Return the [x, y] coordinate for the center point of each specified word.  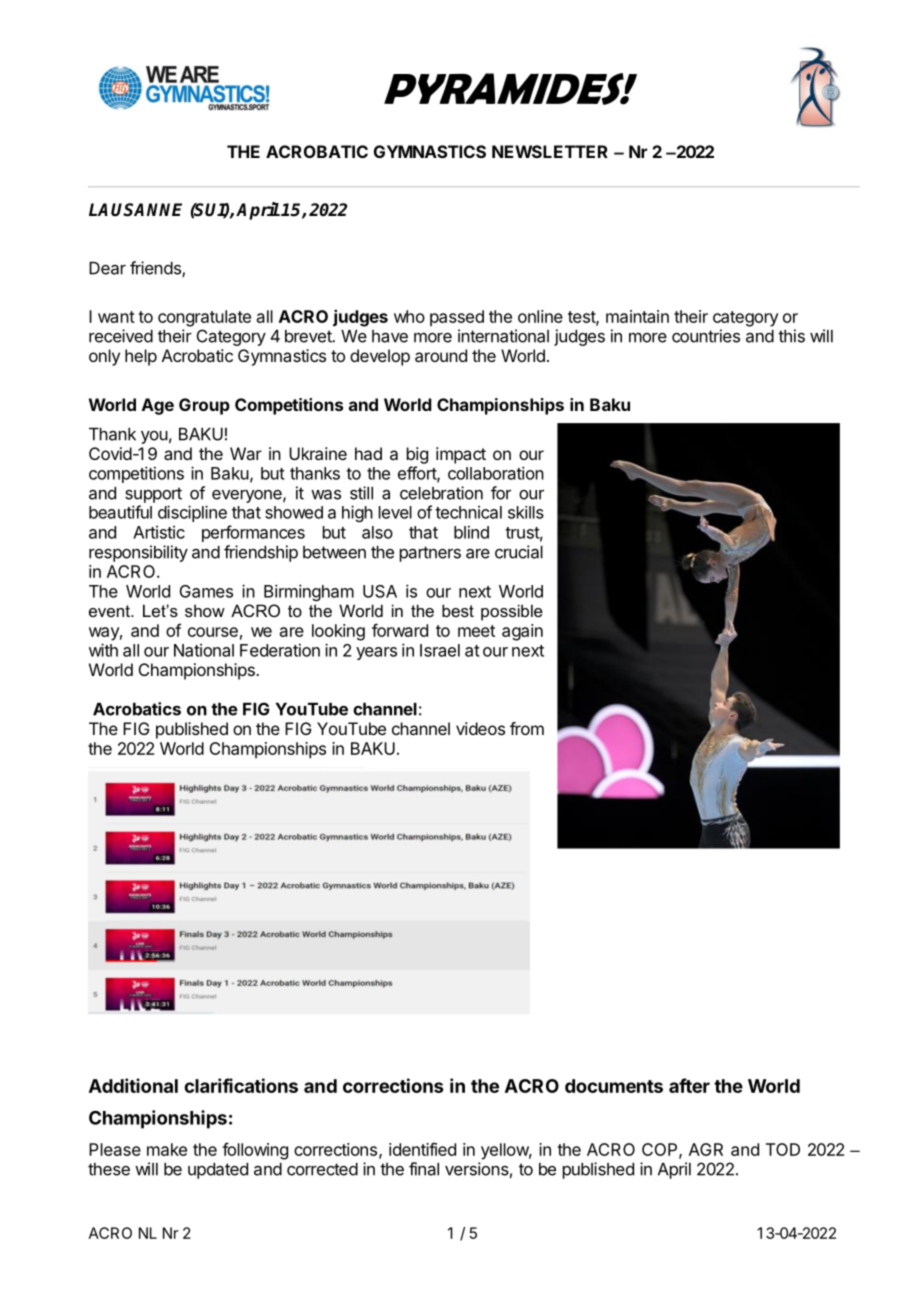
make [167, 1149]
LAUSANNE [135, 210]
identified [422, 1149]
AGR [706, 1149]
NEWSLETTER [550, 151]
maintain [637, 316]
